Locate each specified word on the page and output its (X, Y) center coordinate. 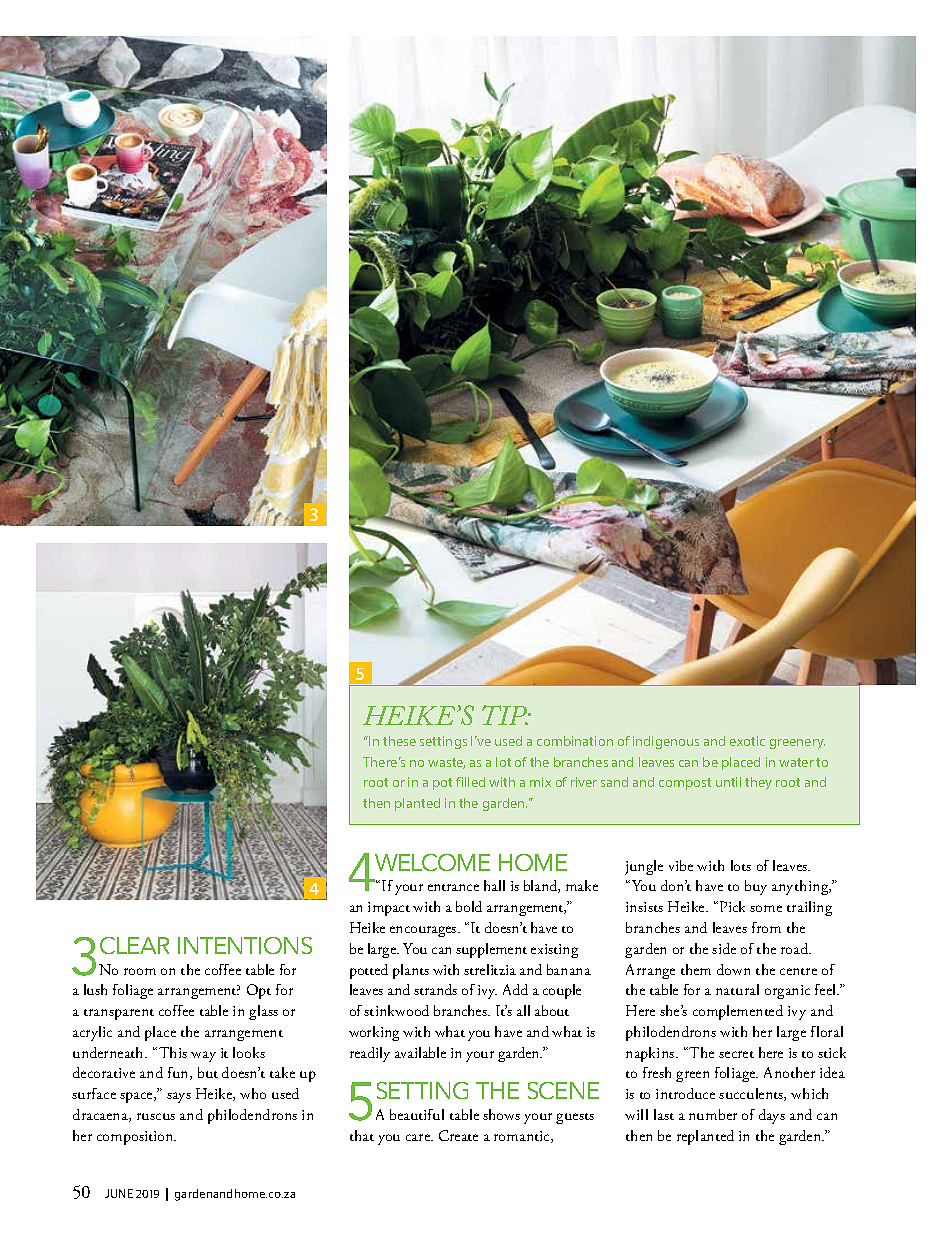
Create (458, 1135)
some (766, 908)
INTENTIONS (245, 945)
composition (136, 1138)
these (399, 741)
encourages (424, 931)
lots (741, 865)
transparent (119, 1014)
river (584, 782)
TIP (506, 715)
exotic (747, 741)
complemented (738, 1012)
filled (470, 782)
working (374, 1033)
